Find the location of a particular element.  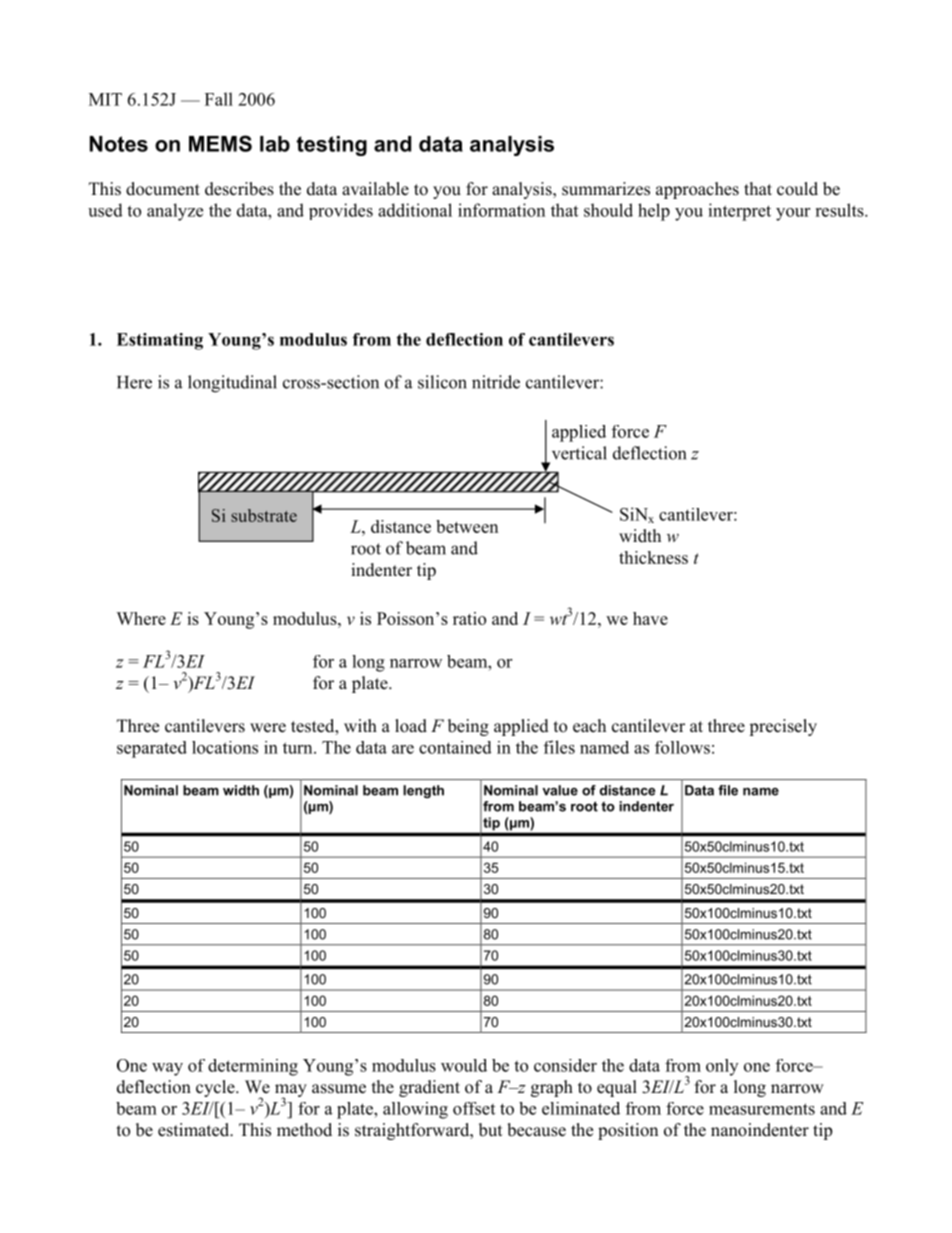

information is located at coordinates (501, 210).
